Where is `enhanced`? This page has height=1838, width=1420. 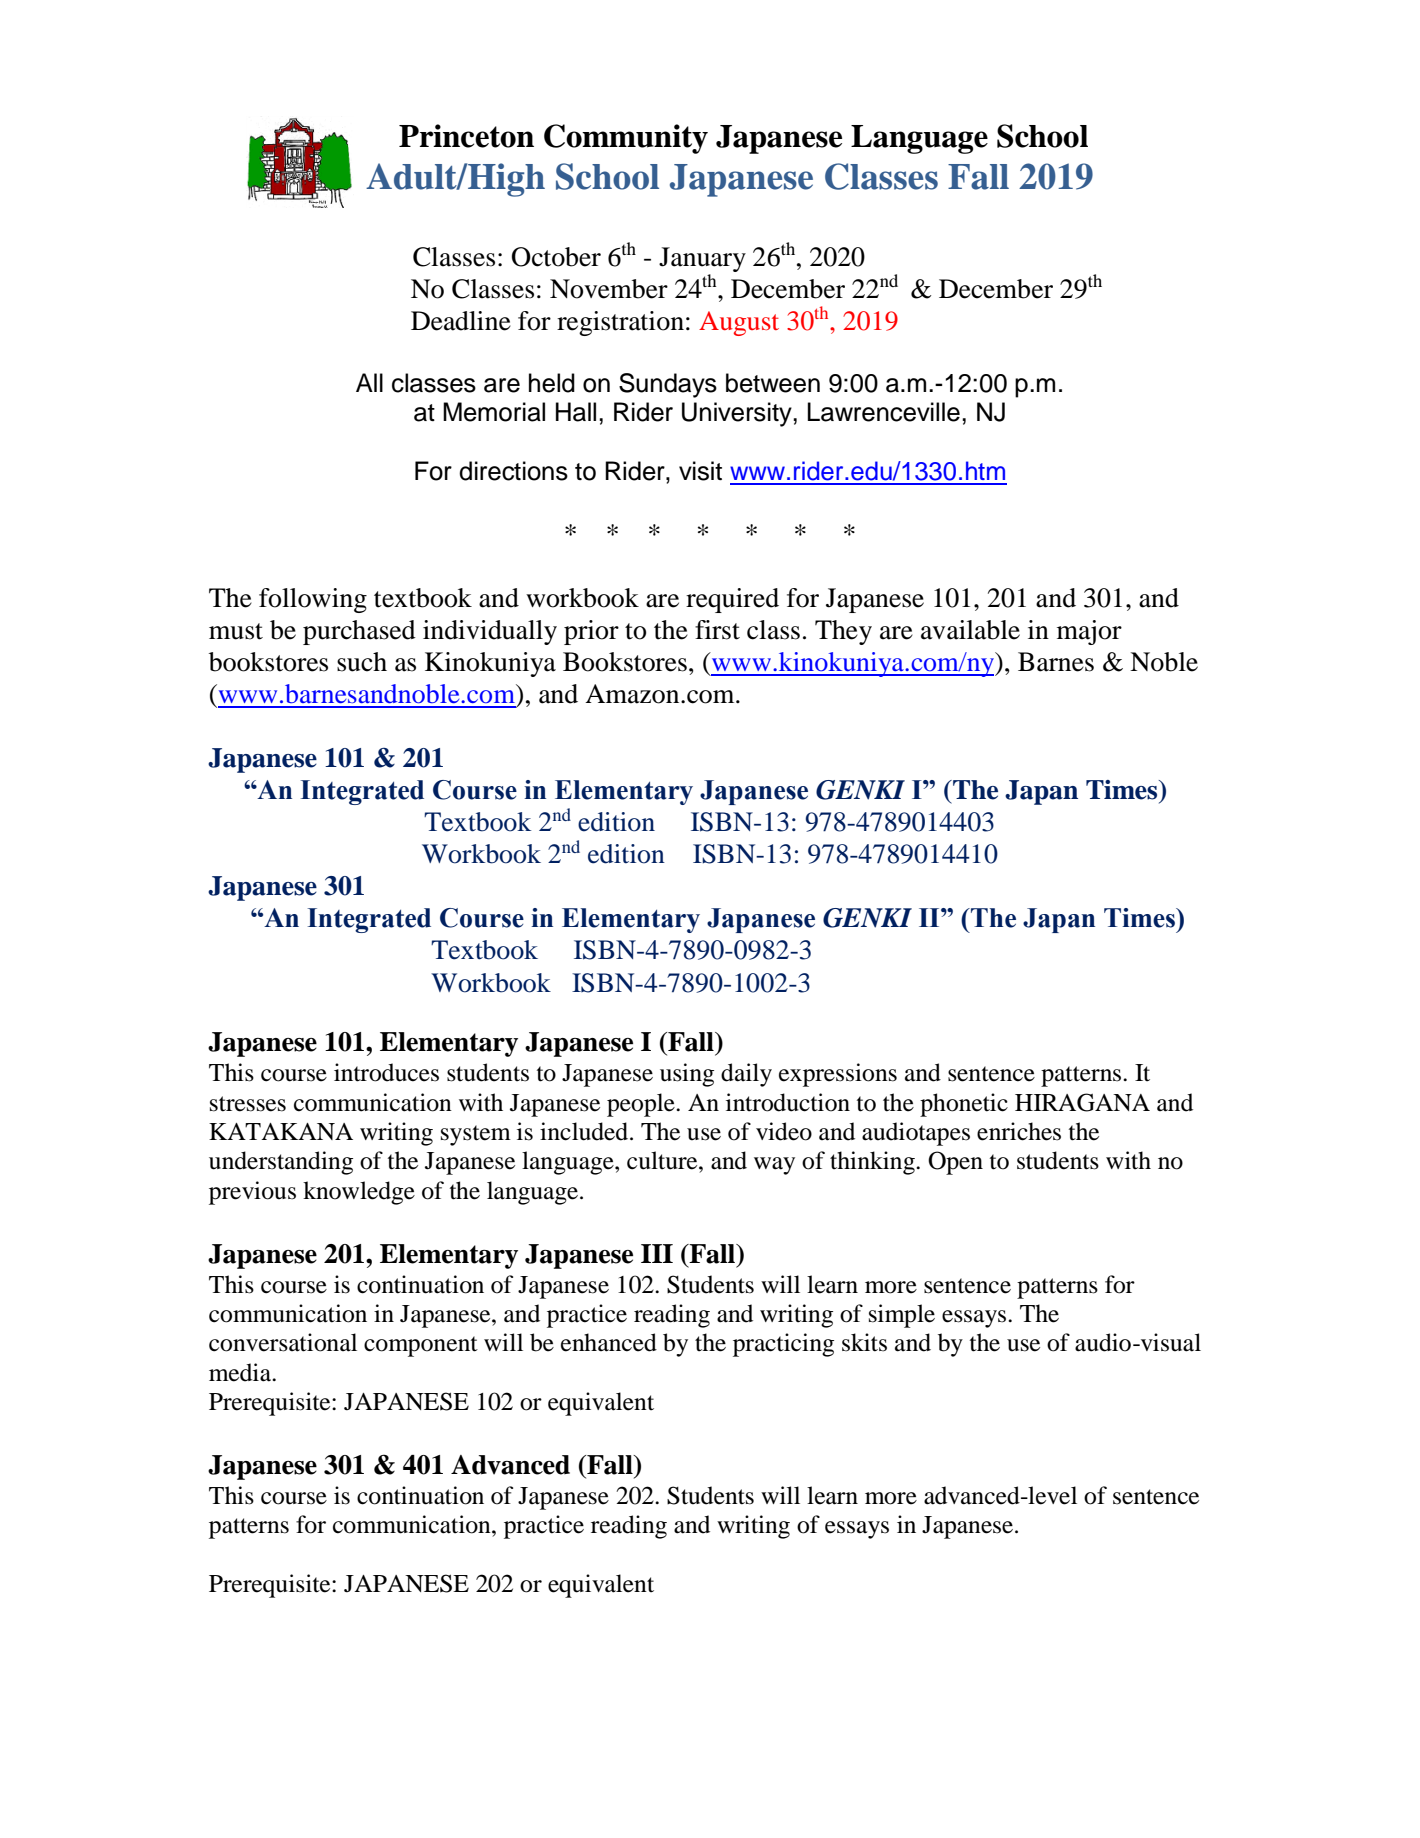 enhanced is located at coordinates (609, 1342).
